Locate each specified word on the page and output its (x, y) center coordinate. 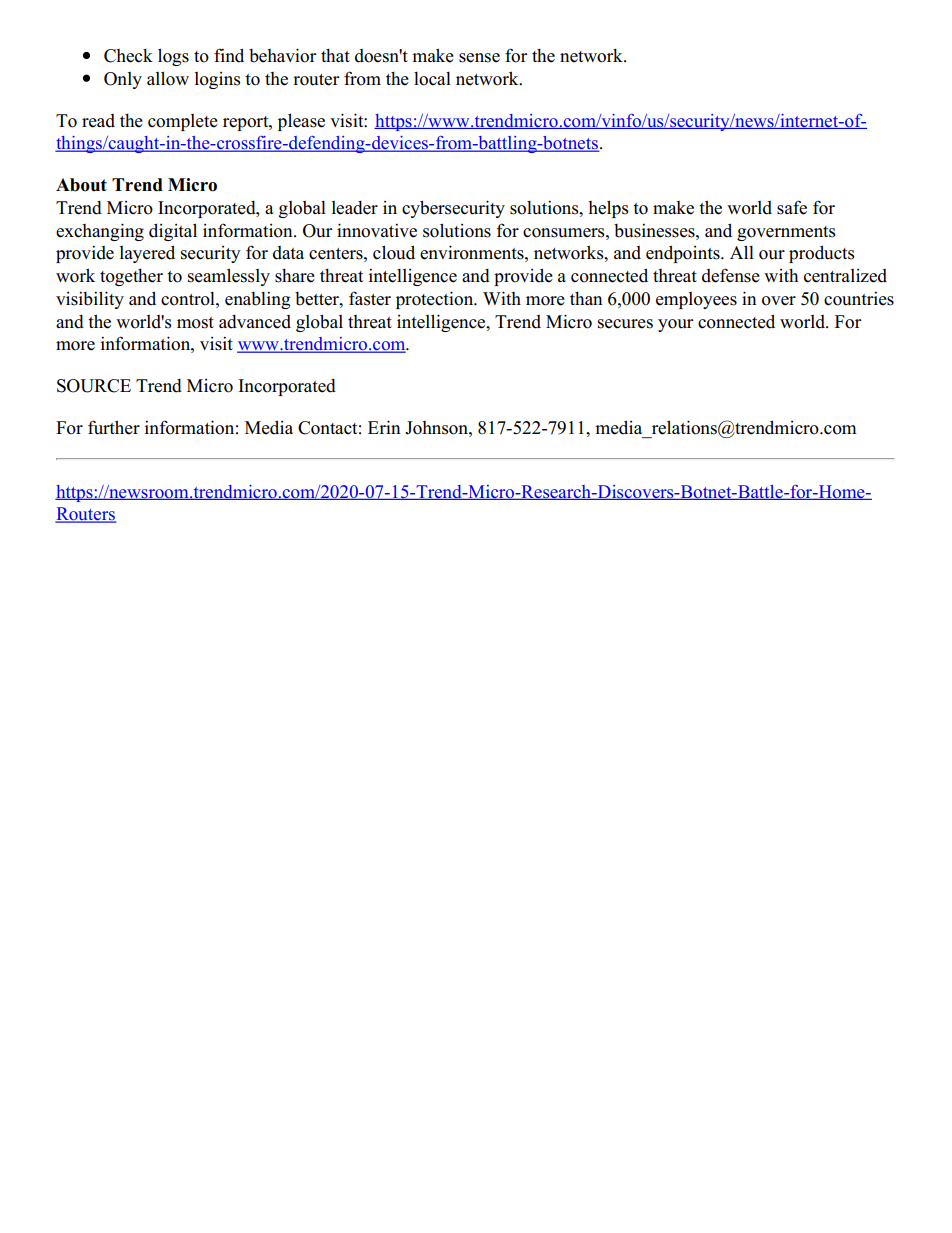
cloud (394, 252)
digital (173, 232)
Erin (384, 427)
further (114, 427)
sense (479, 58)
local (432, 79)
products (821, 254)
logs (173, 57)
